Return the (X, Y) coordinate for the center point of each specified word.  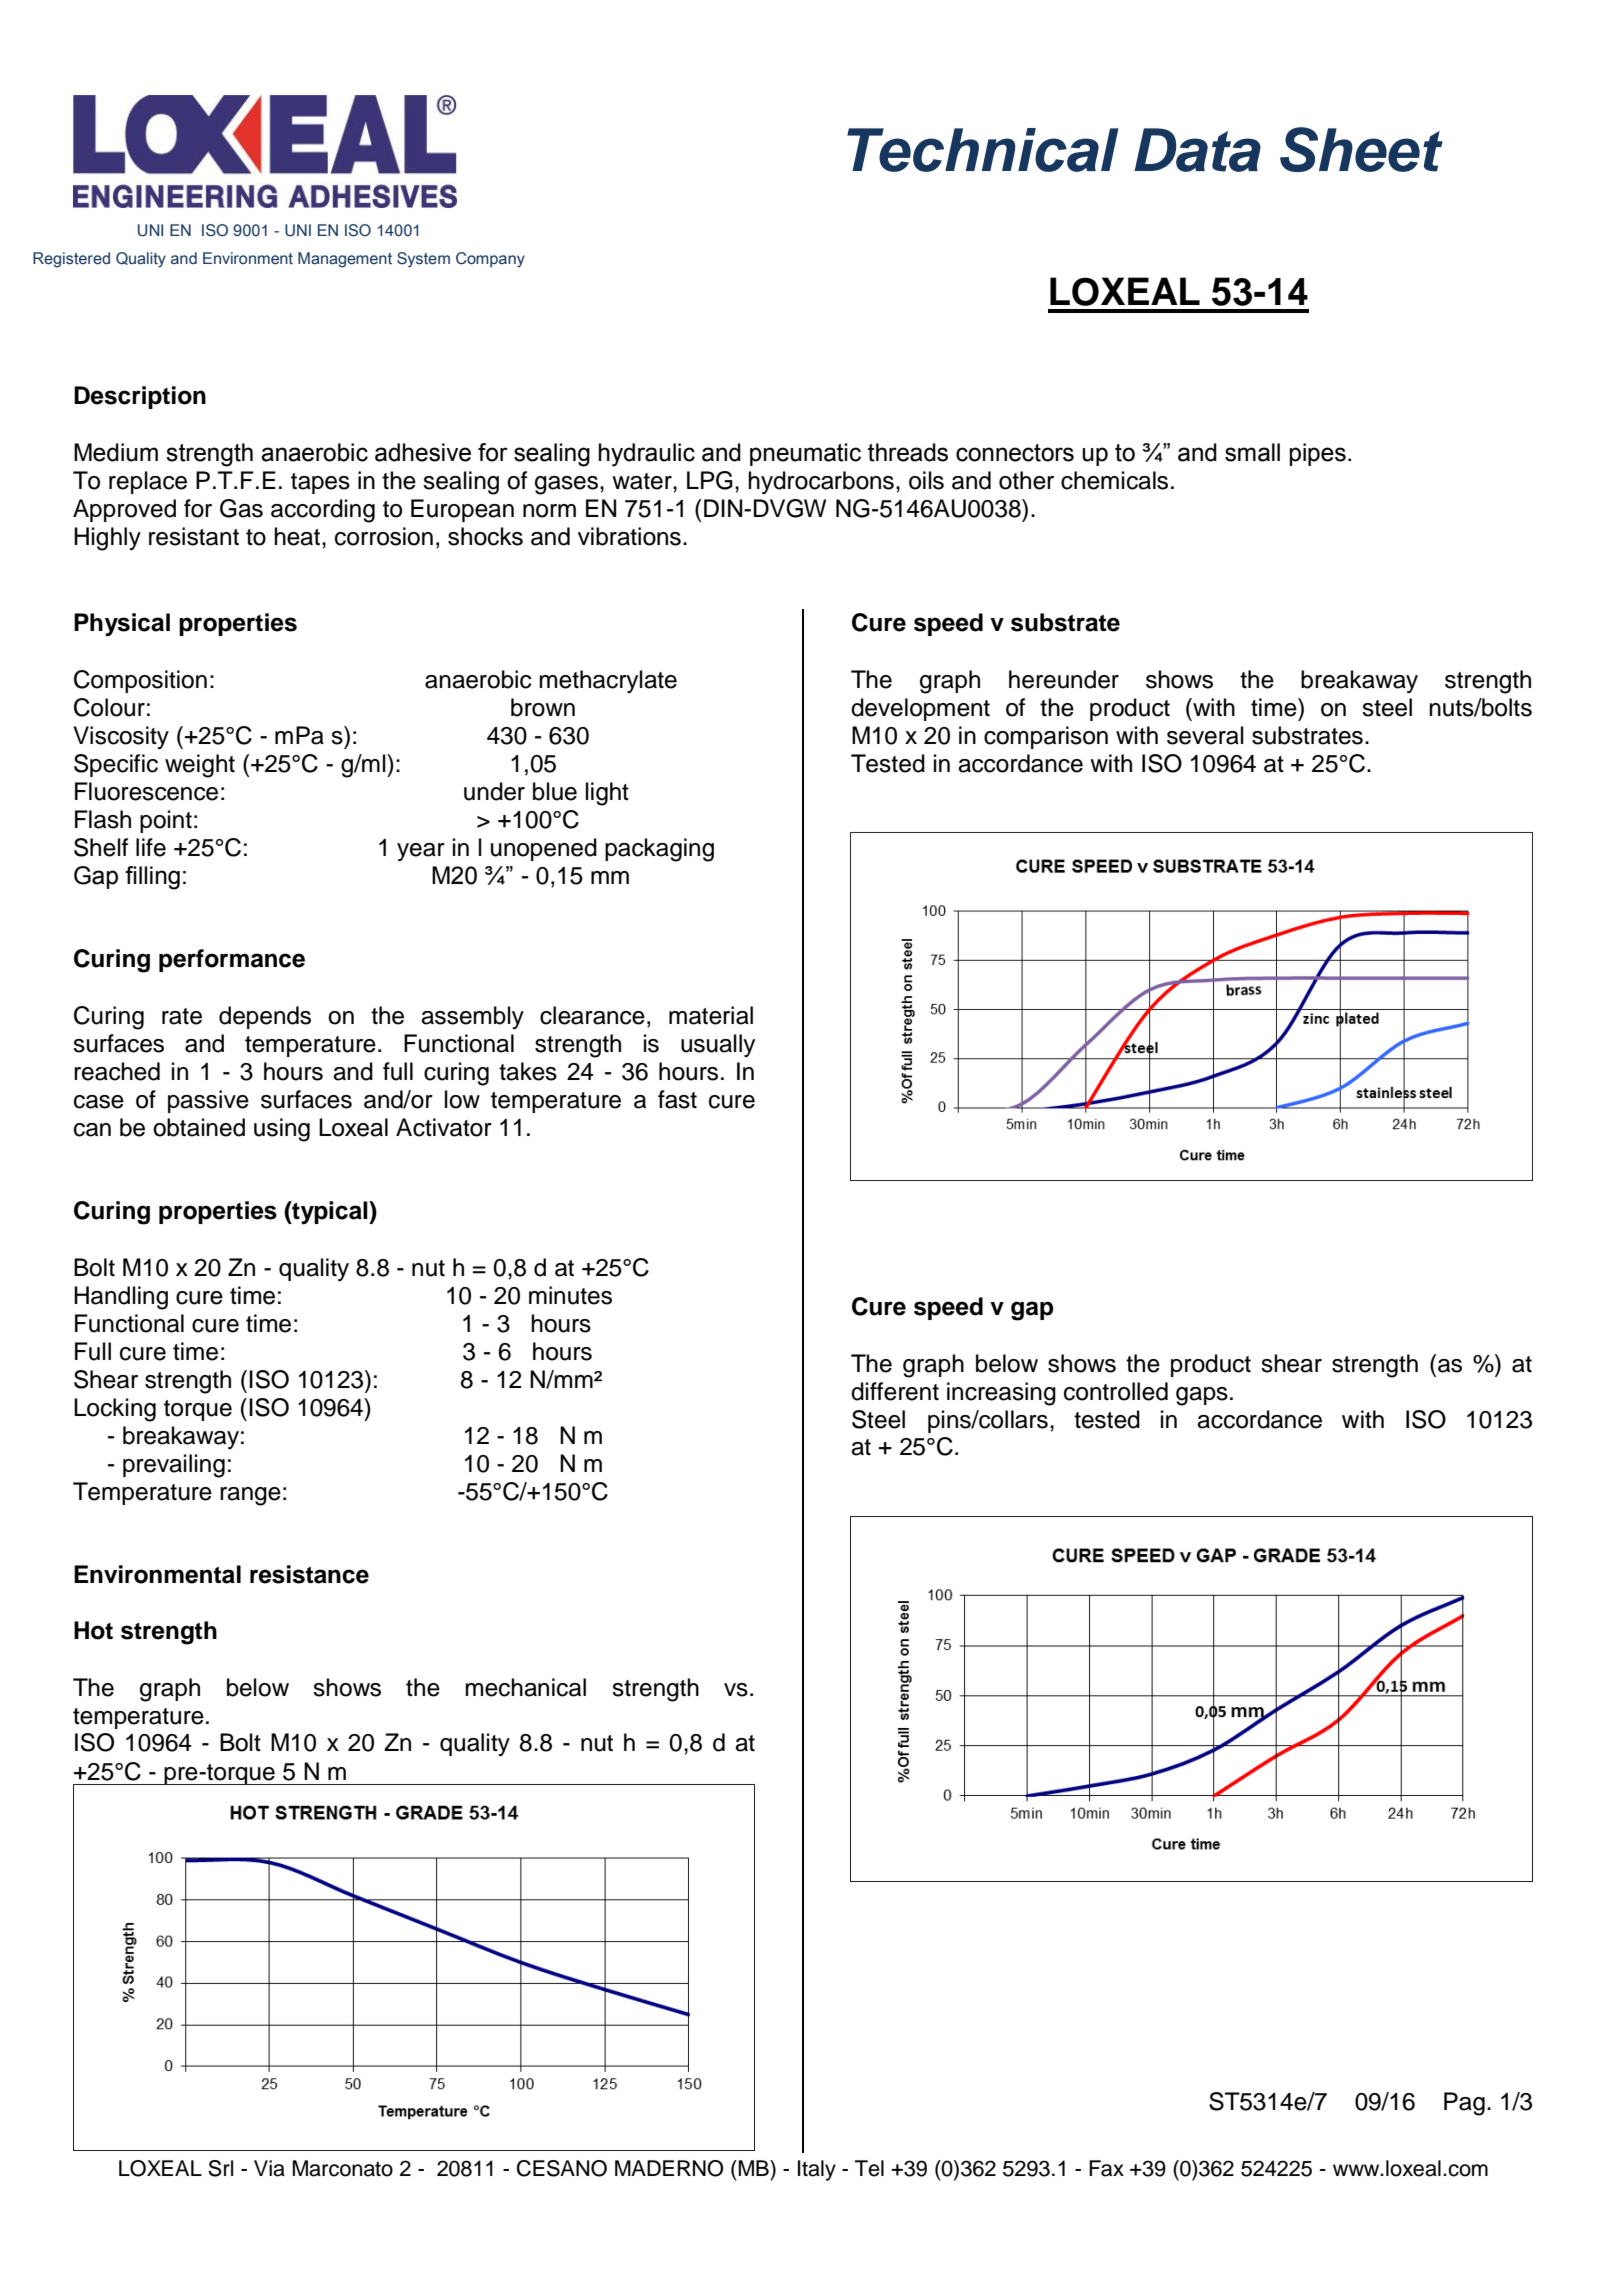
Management (345, 260)
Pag (1464, 2104)
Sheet (1361, 149)
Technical (982, 150)
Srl (220, 2168)
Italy (817, 2170)
